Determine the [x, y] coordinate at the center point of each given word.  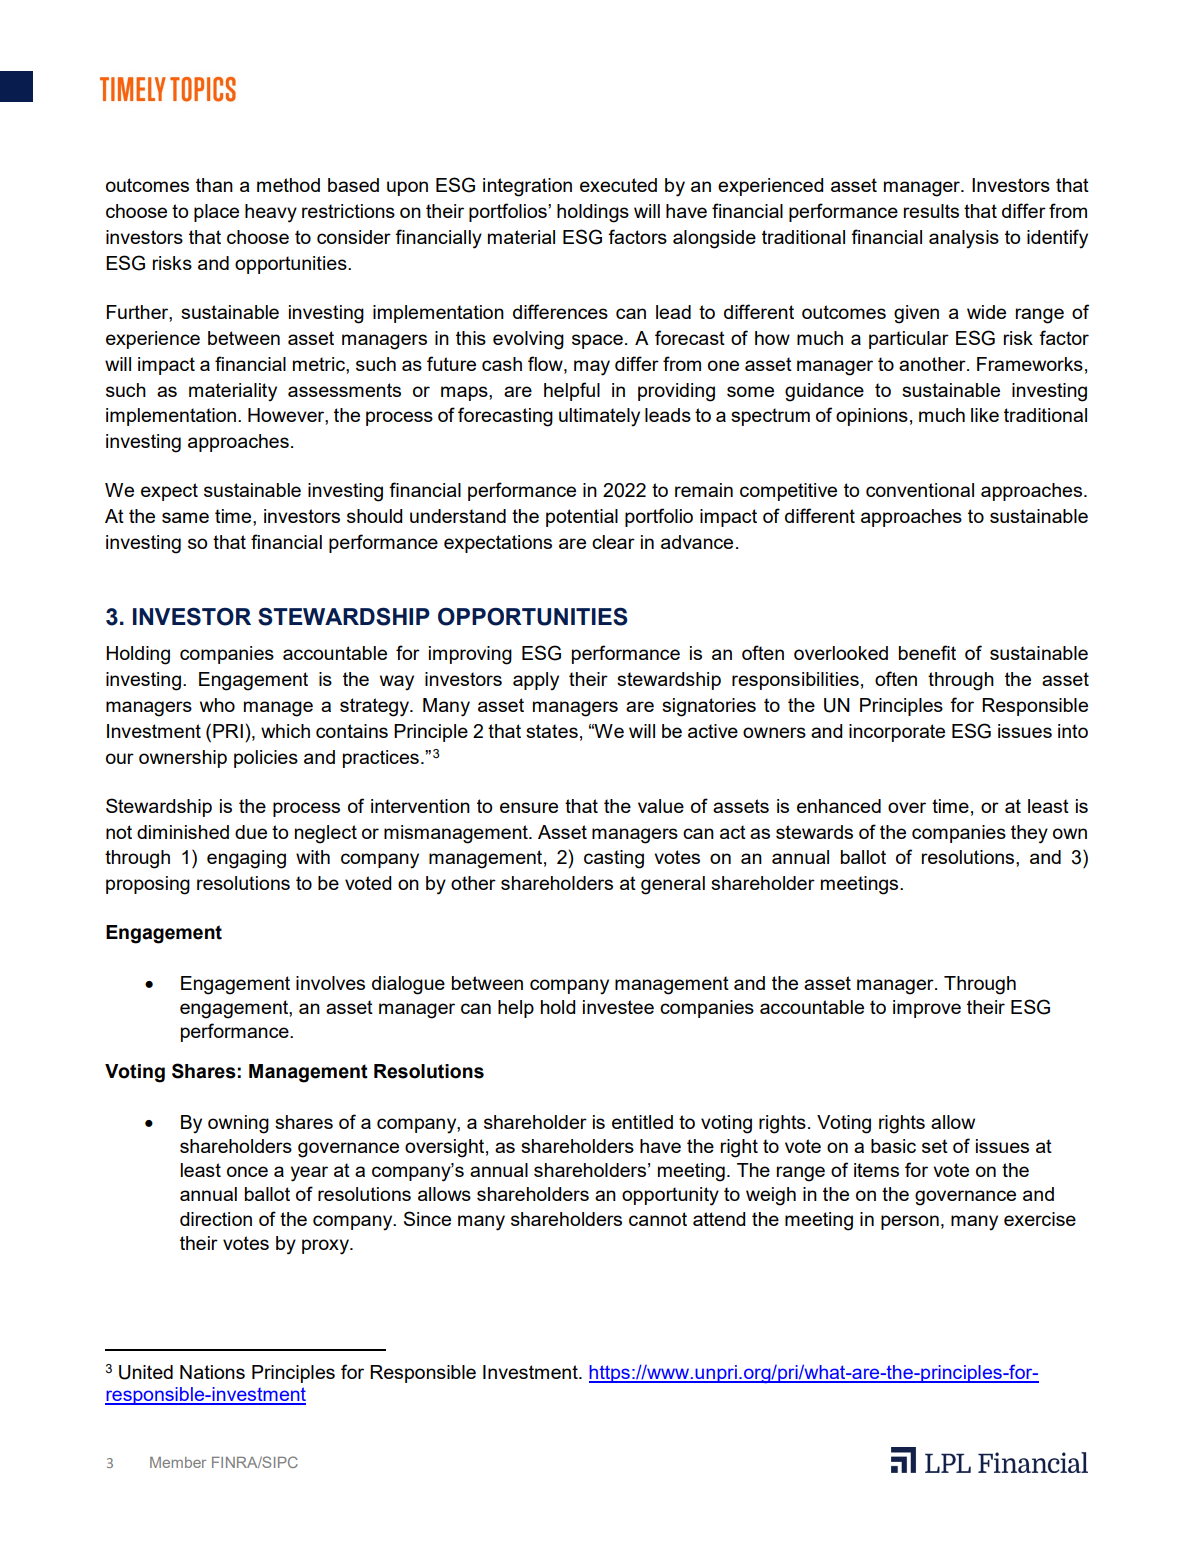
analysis [964, 239]
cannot [658, 1219]
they [1029, 834]
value [661, 806]
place [216, 213]
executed [618, 185]
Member [178, 1462]
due [251, 832]
